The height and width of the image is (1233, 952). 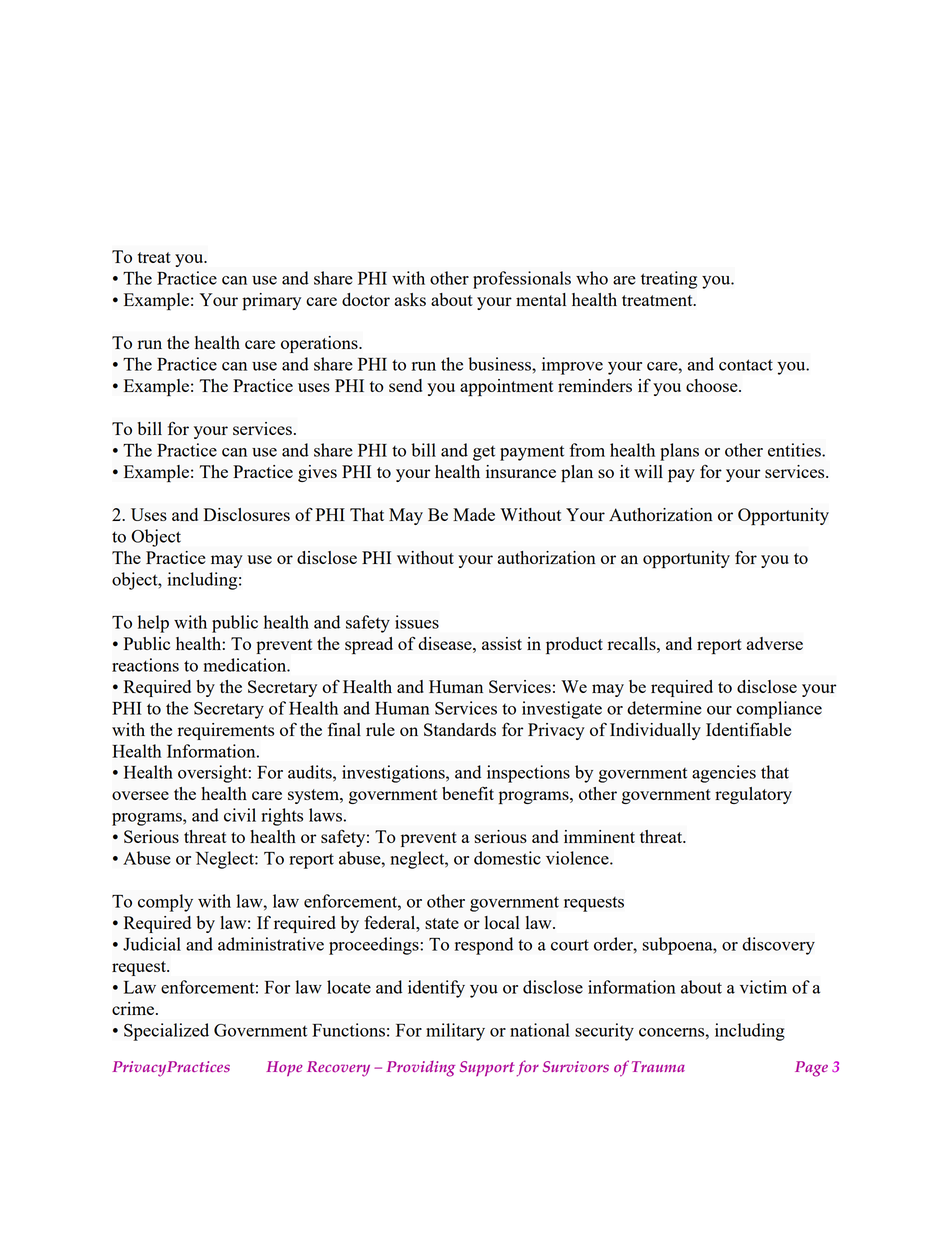 What do you see at coordinates (166, 1032) in the image?
I see `Specialized` at bounding box center [166, 1032].
